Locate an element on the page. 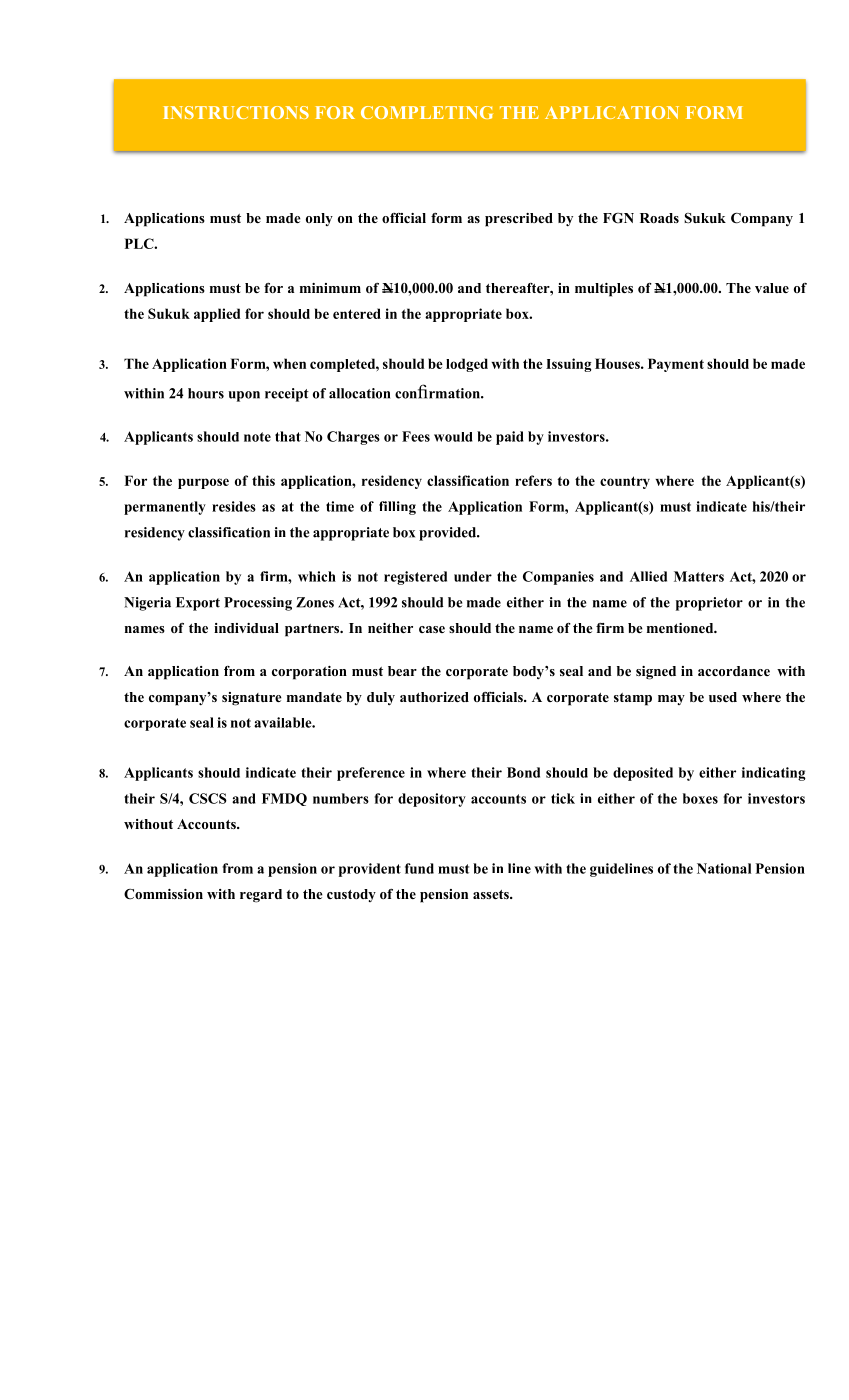  INSTRUCTIONS is located at coordinates (236, 112).
